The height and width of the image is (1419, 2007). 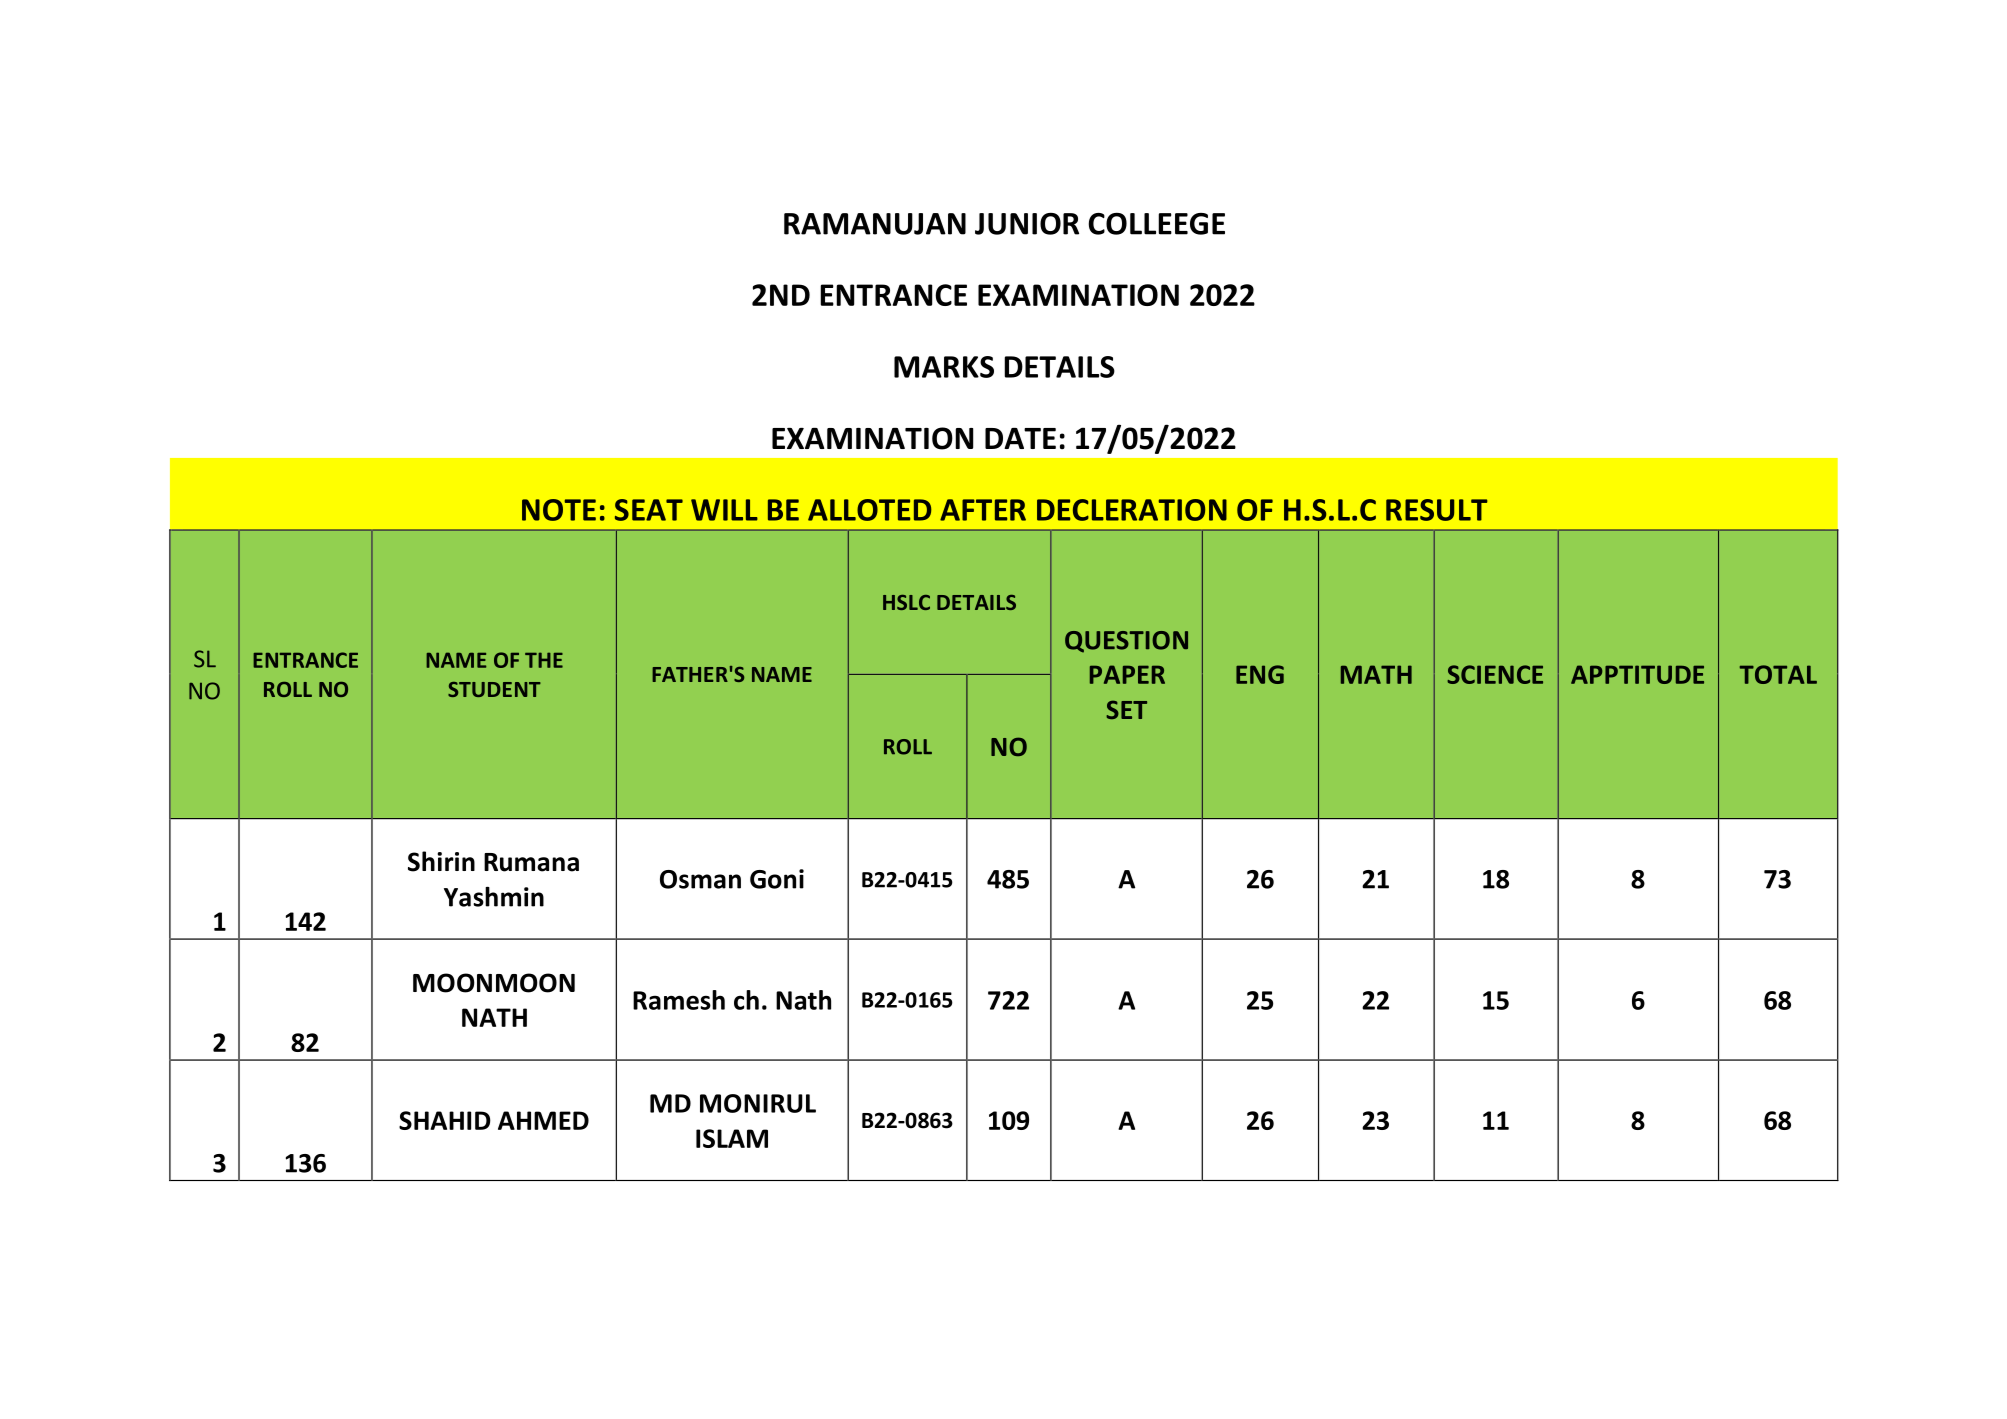 I want to click on Ramesh, so click(x=679, y=1000).
